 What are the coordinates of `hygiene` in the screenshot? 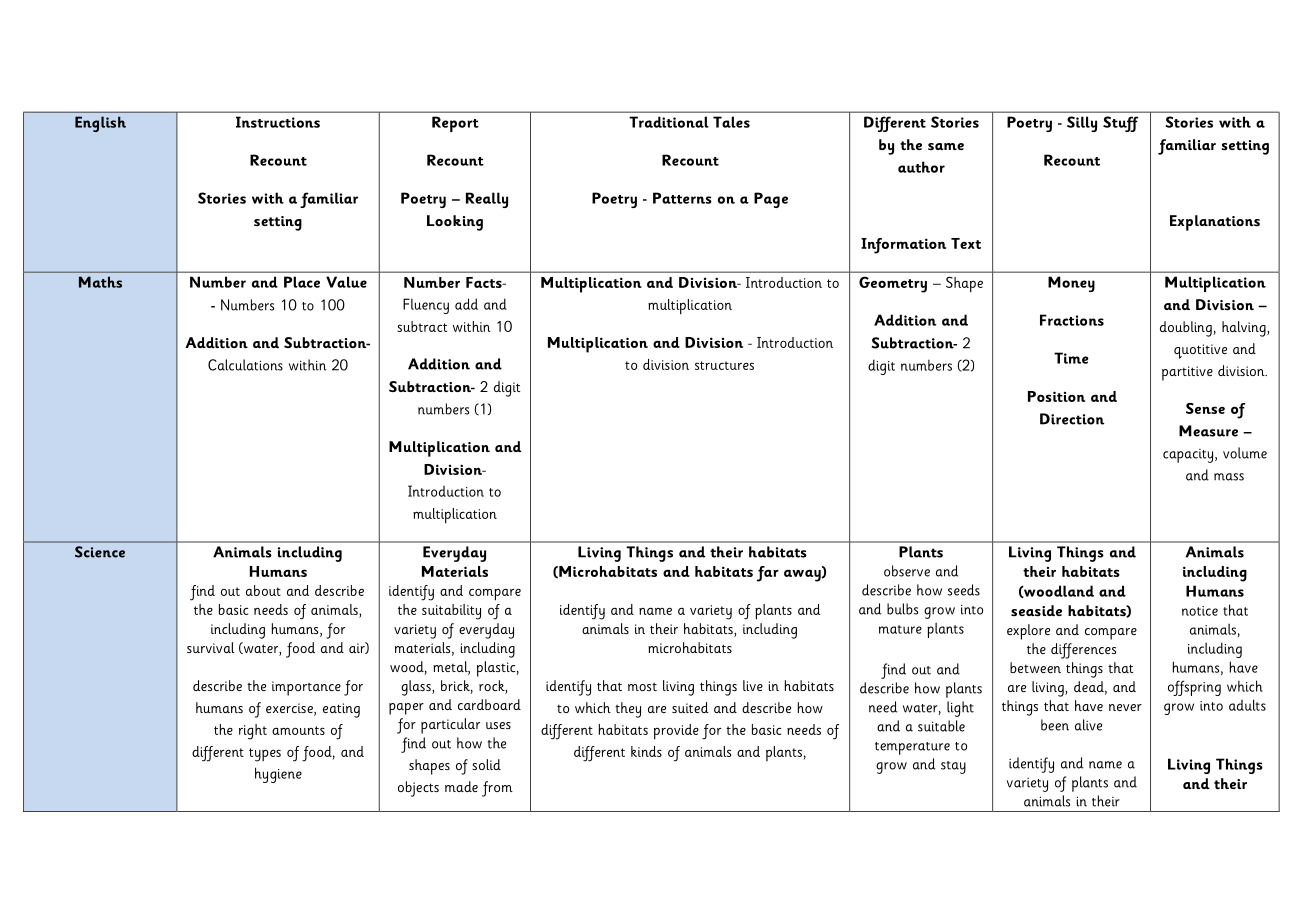 It's located at (278, 775).
